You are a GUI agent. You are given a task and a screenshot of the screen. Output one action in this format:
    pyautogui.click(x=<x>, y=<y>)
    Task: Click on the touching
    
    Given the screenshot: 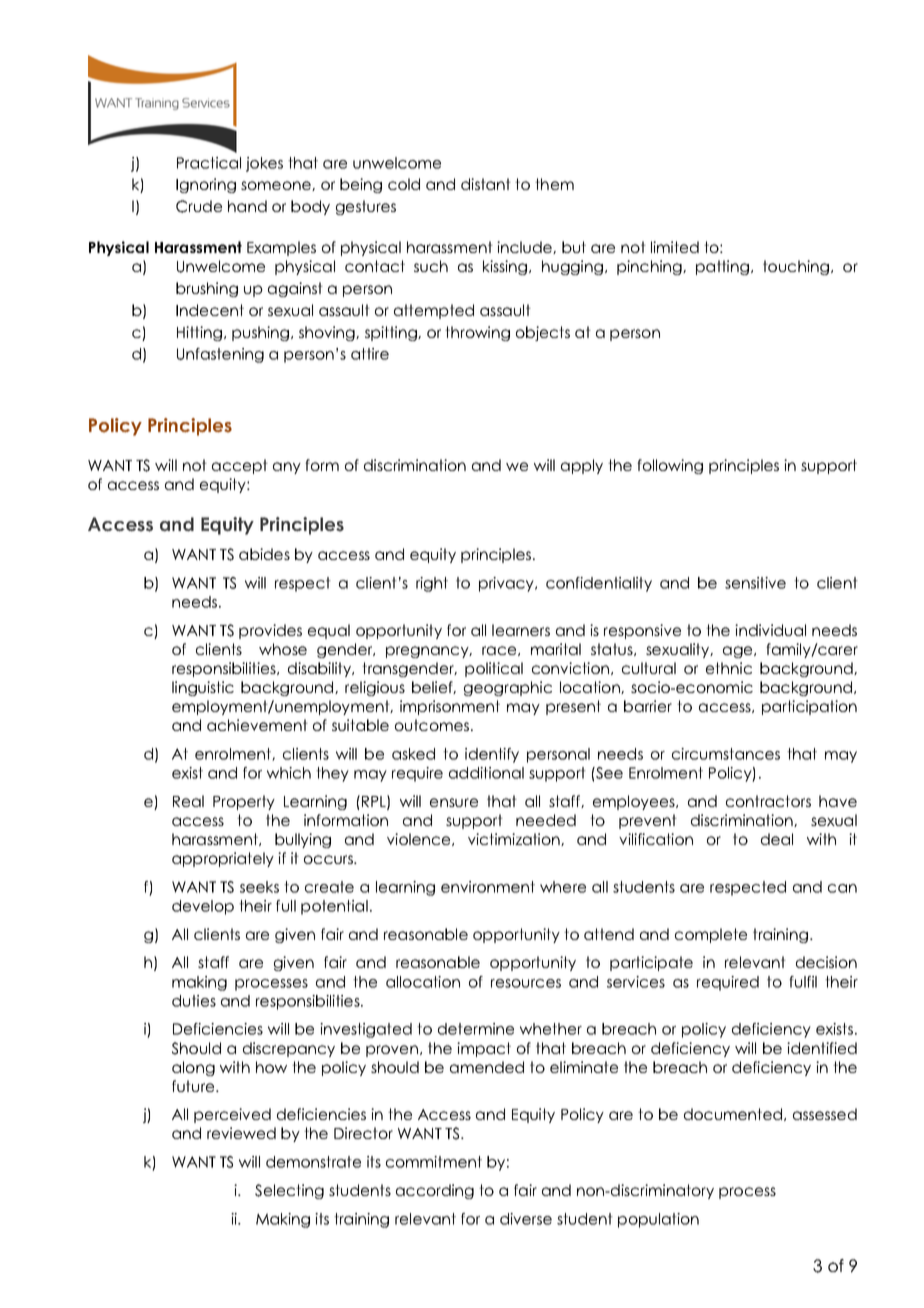 What is the action you would take?
    pyautogui.click(x=796, y=267)
